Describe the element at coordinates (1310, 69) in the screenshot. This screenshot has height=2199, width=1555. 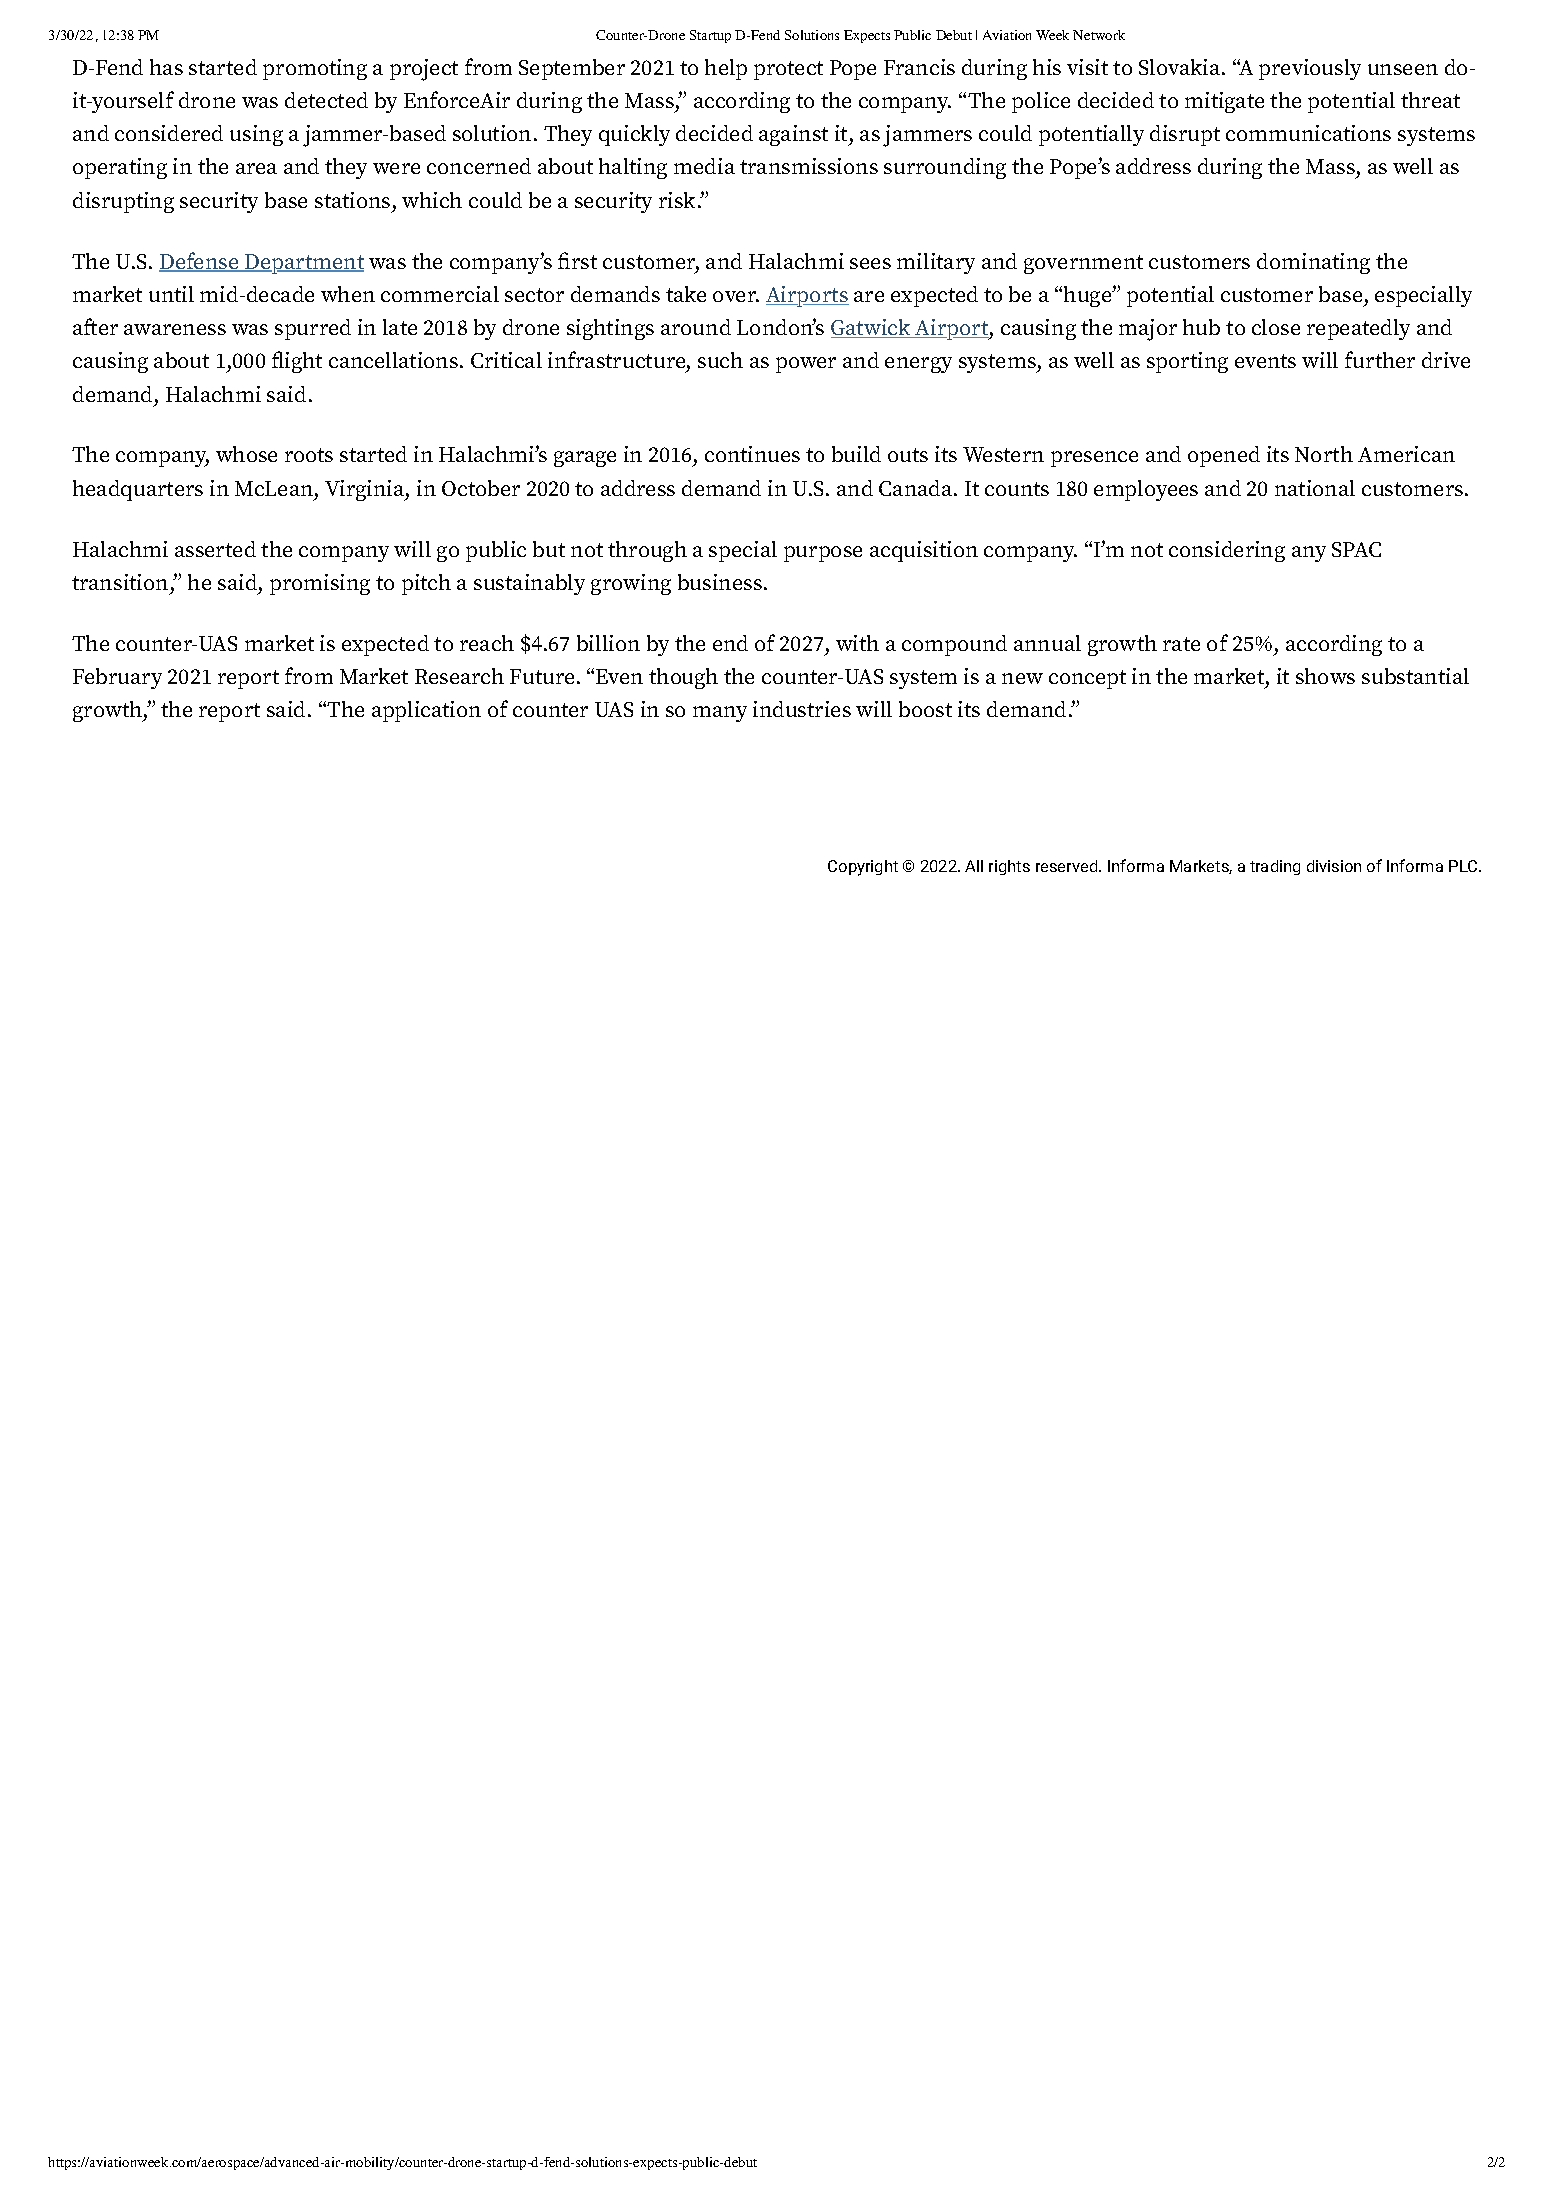
I see `previously` at that location.
